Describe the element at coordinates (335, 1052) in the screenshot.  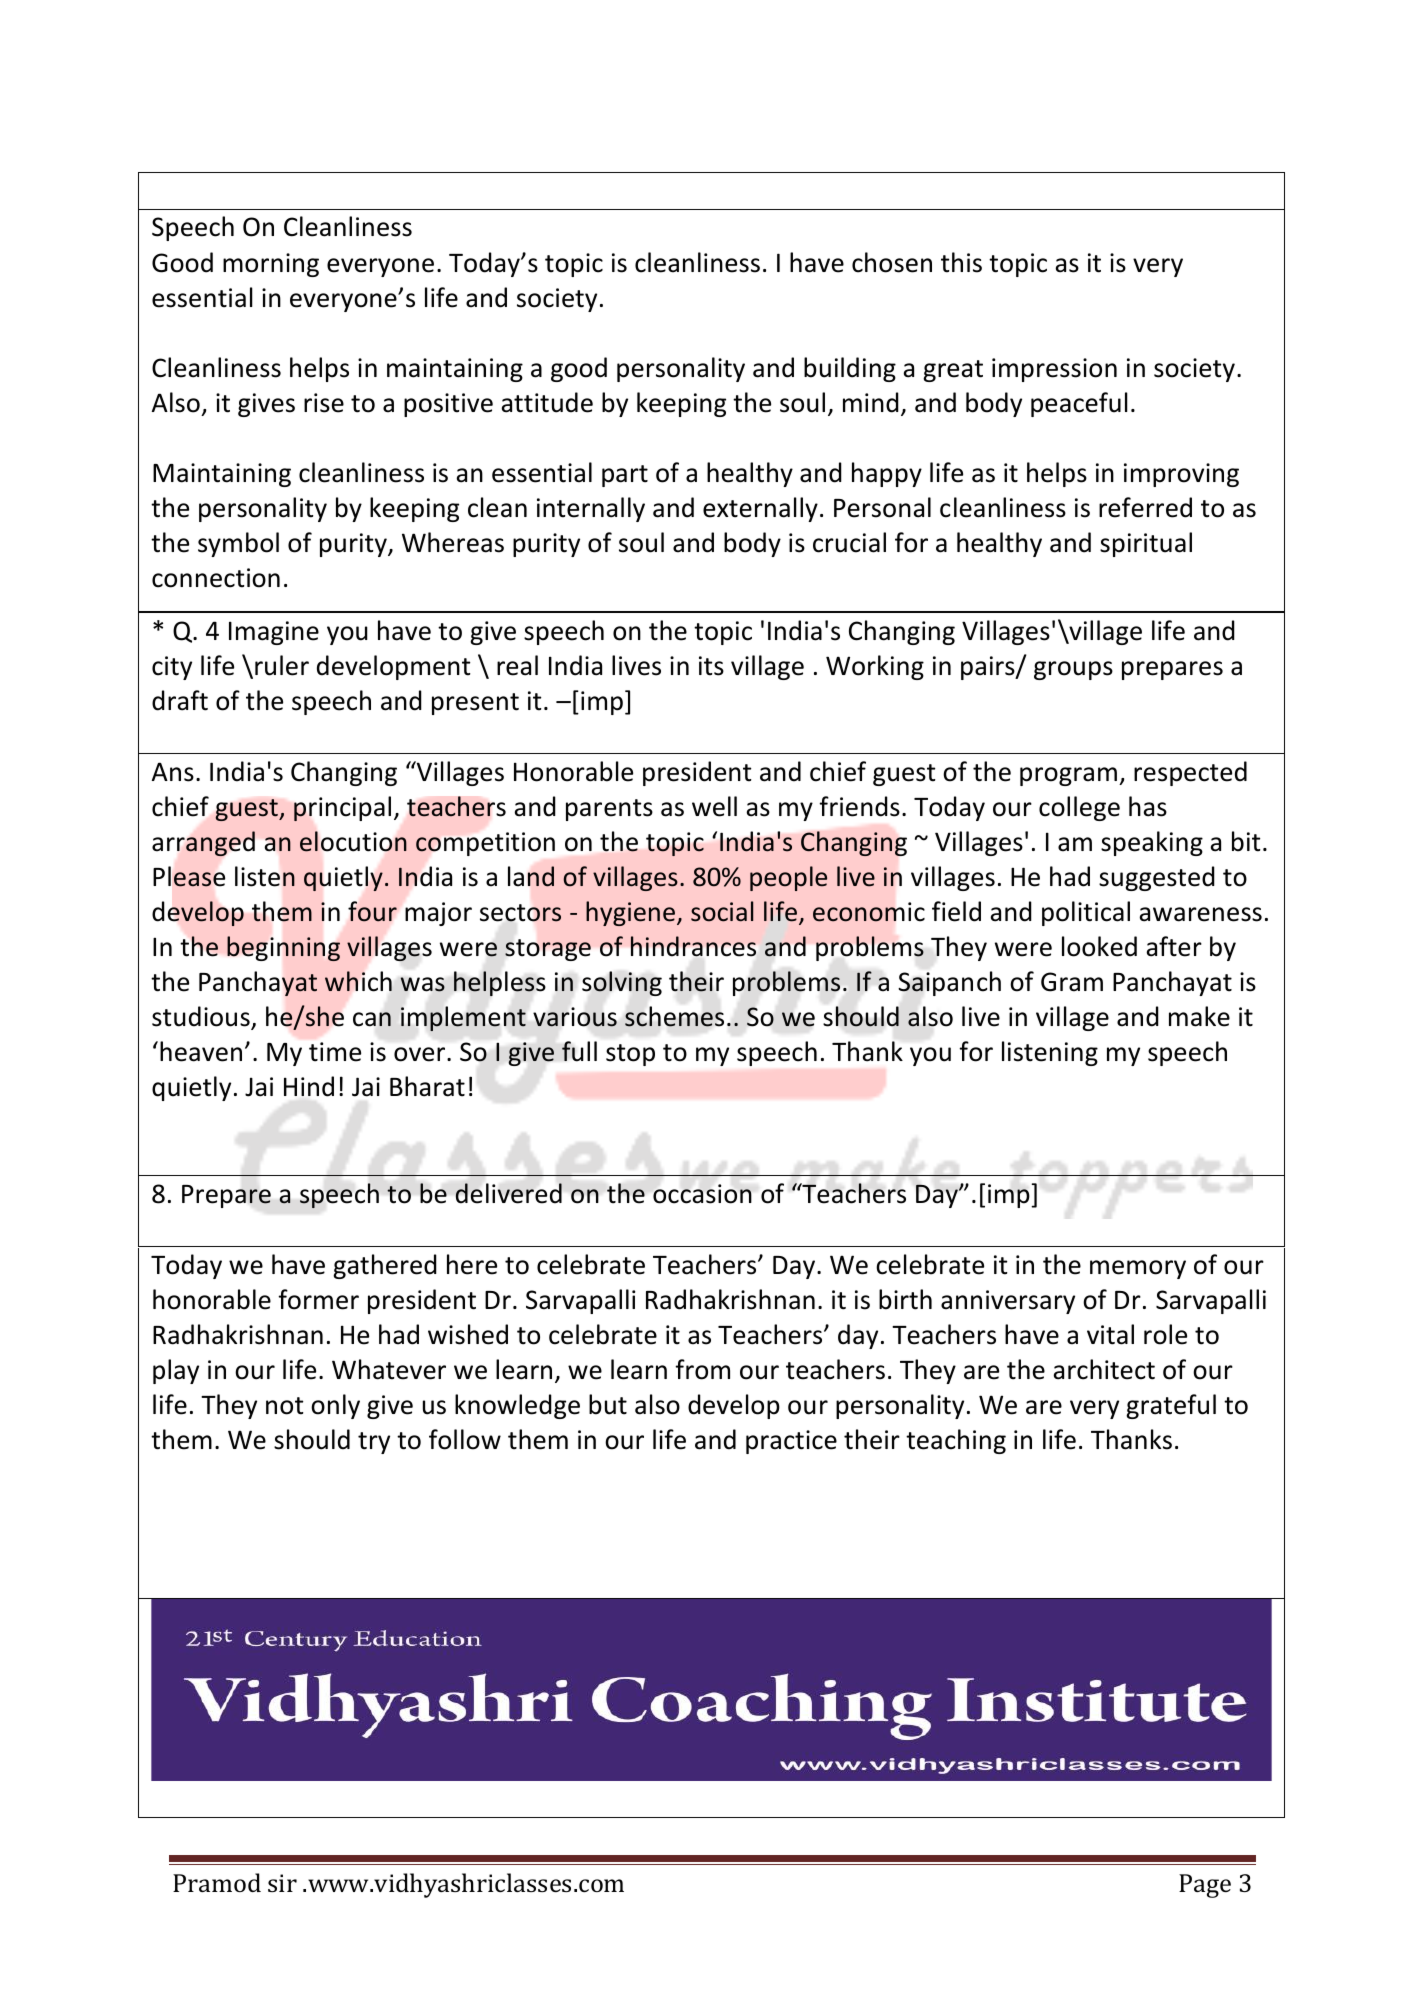
I see `time` at that location.
